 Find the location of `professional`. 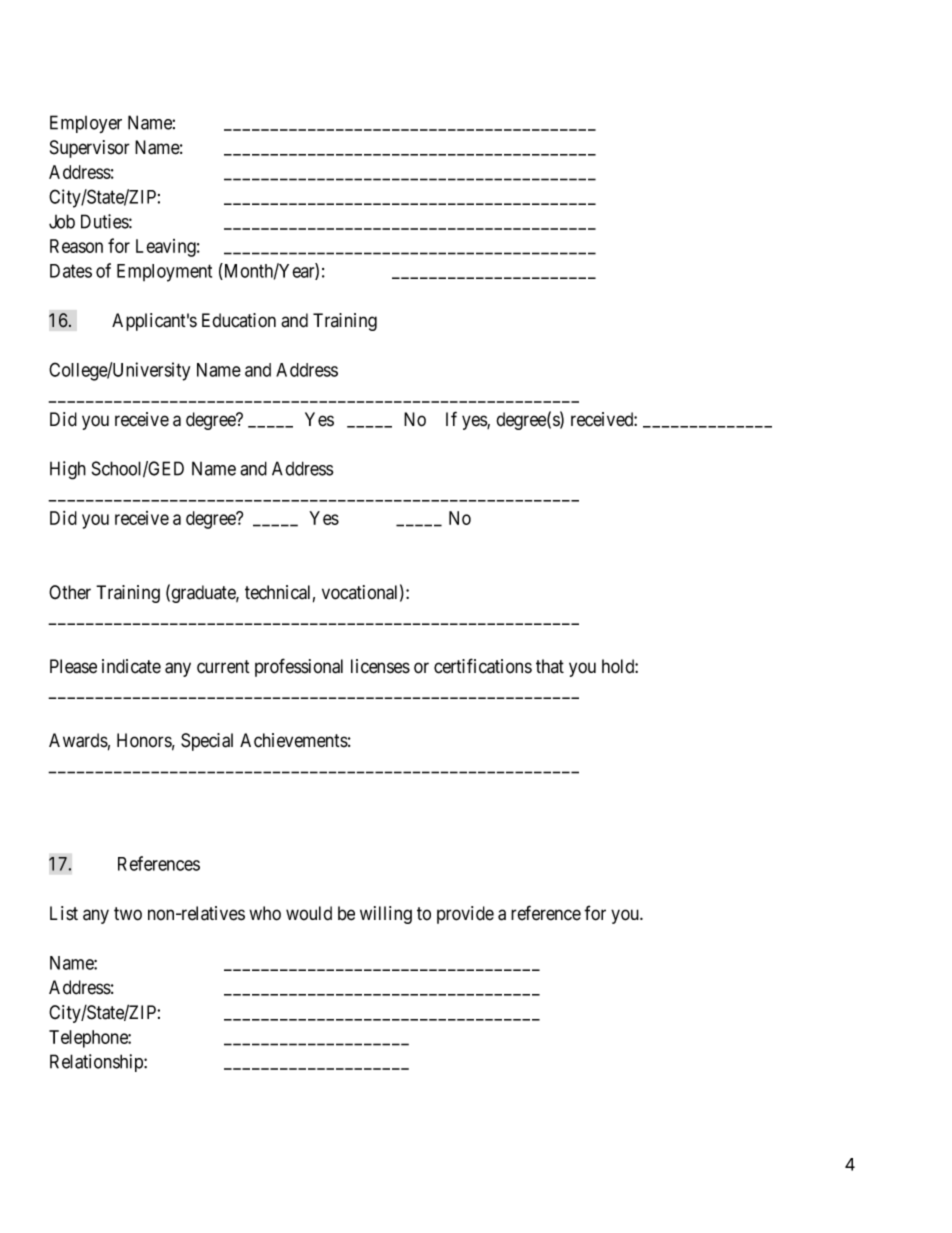

professional is located at coordinates (299, 667).
